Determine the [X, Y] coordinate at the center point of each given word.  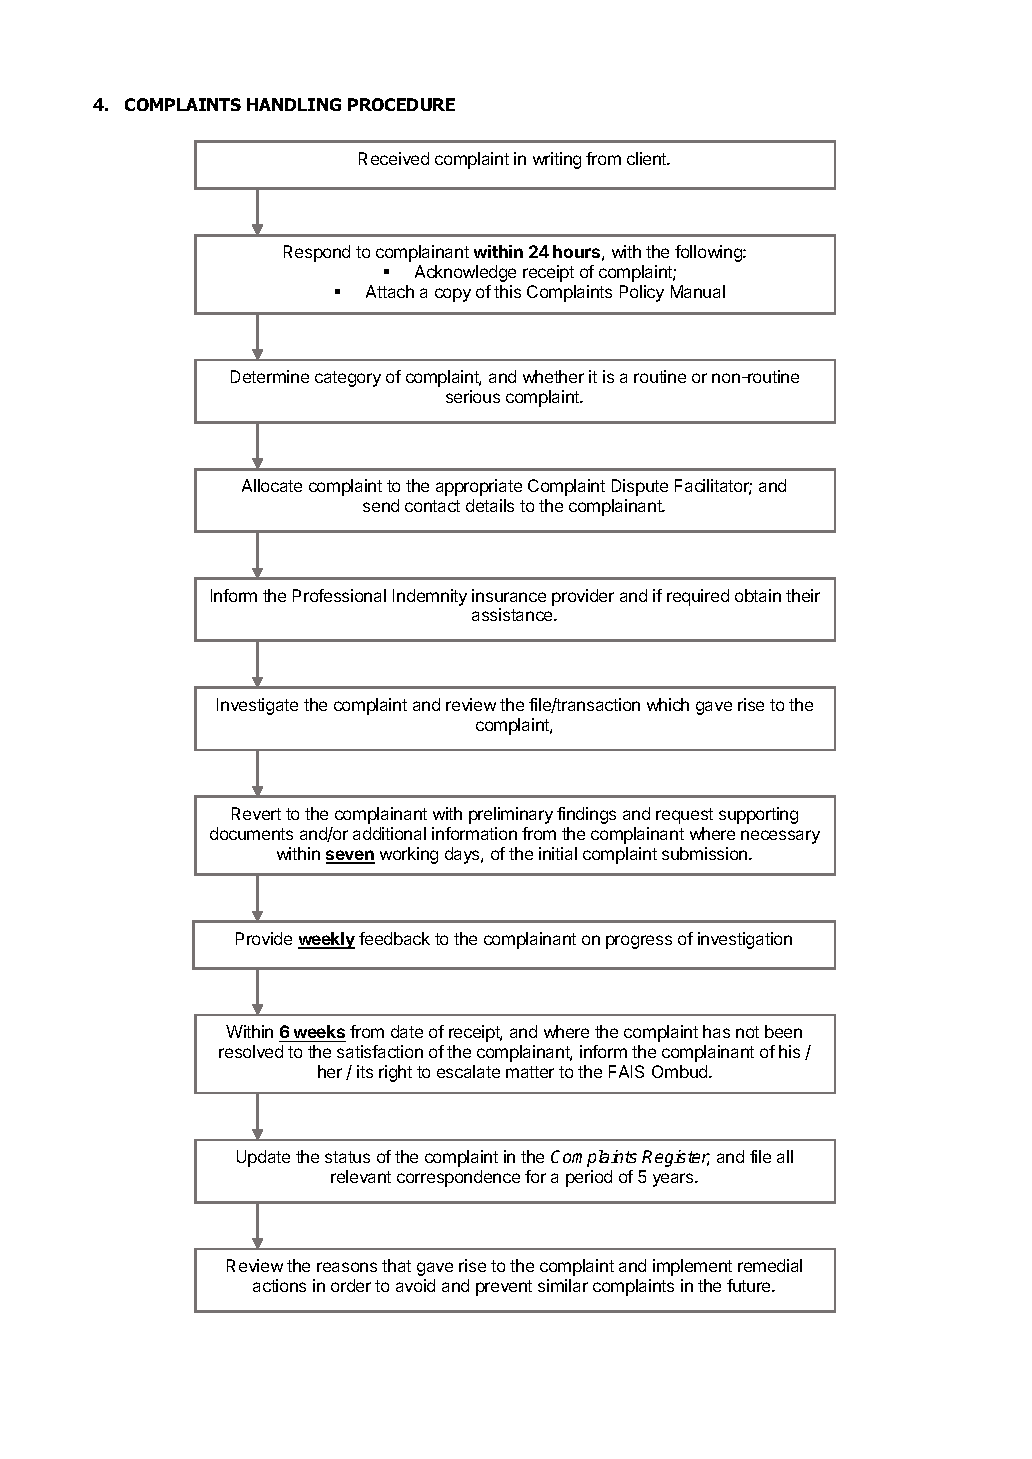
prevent [504, 1288]
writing [557, 160]
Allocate [272, 485]
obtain [758, 595]
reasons [347, 1267]
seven [350, 856]
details [490, 505]
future [750, 1285]
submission [706, 853]
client [648, 158]
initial [558, 853]
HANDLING [294, 104]
